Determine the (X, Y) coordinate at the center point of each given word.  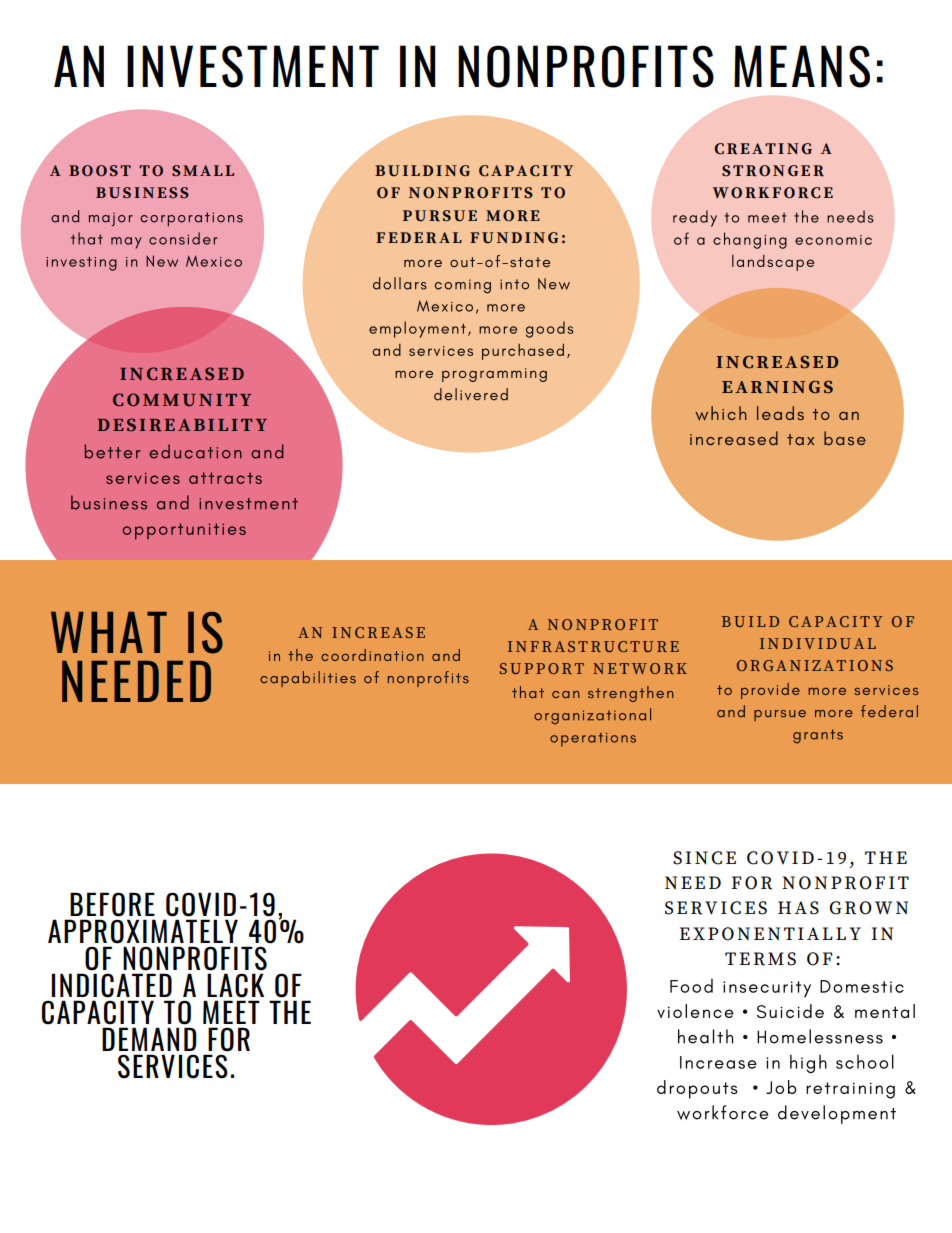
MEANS (802, 66)
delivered (471, 394)
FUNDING (514, 238)
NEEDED (136, 681)
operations (593, 739)
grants (818, 736)
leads (780, 413)
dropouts (697, 1089)
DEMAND (149, 1039)
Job (781, 1087)
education (195, 451)
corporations (191, 219)
